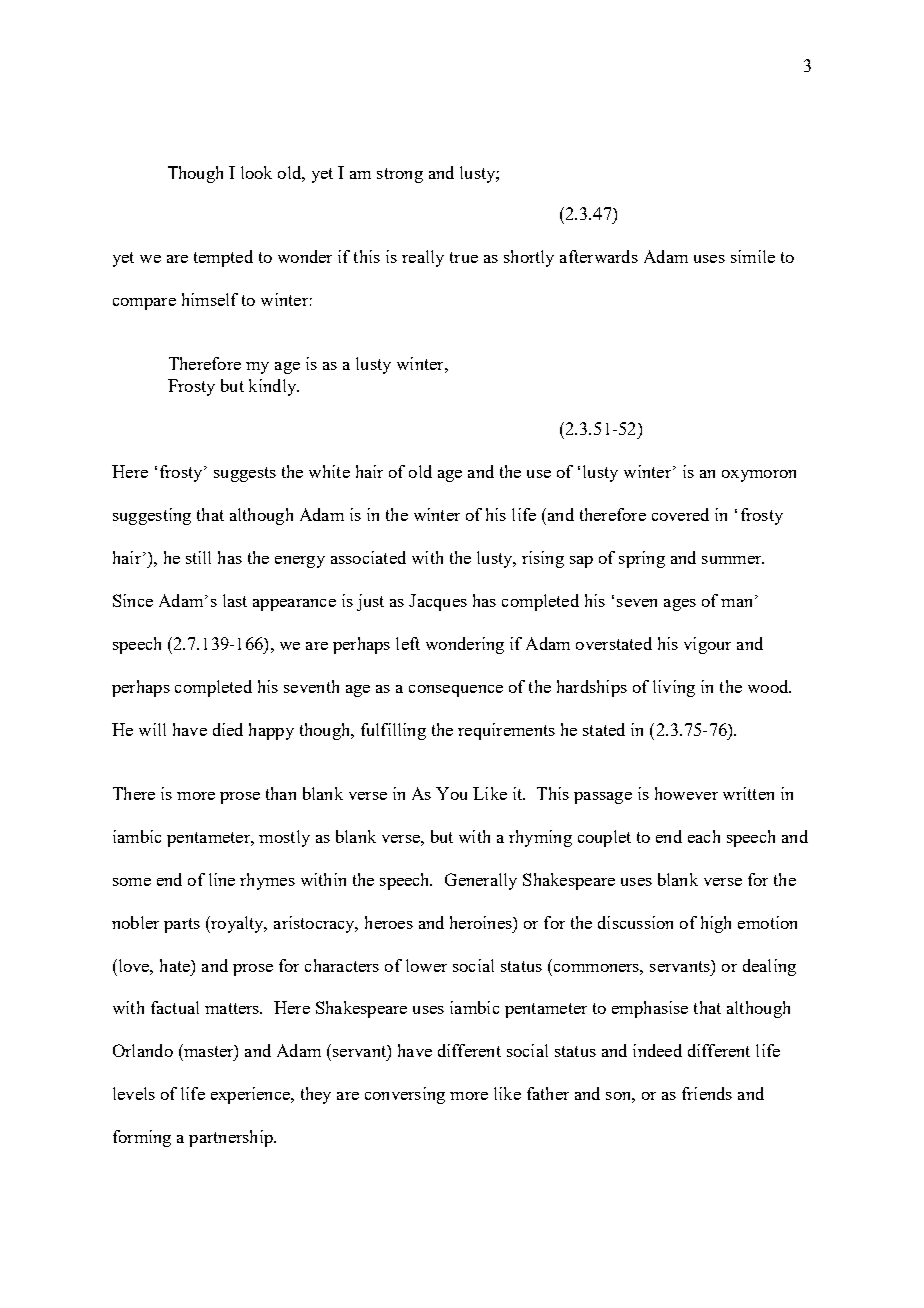 This page has width=924, height=1308. Describe the element at coordinates (707, 645) in the page. I see `vigour` at that location.
